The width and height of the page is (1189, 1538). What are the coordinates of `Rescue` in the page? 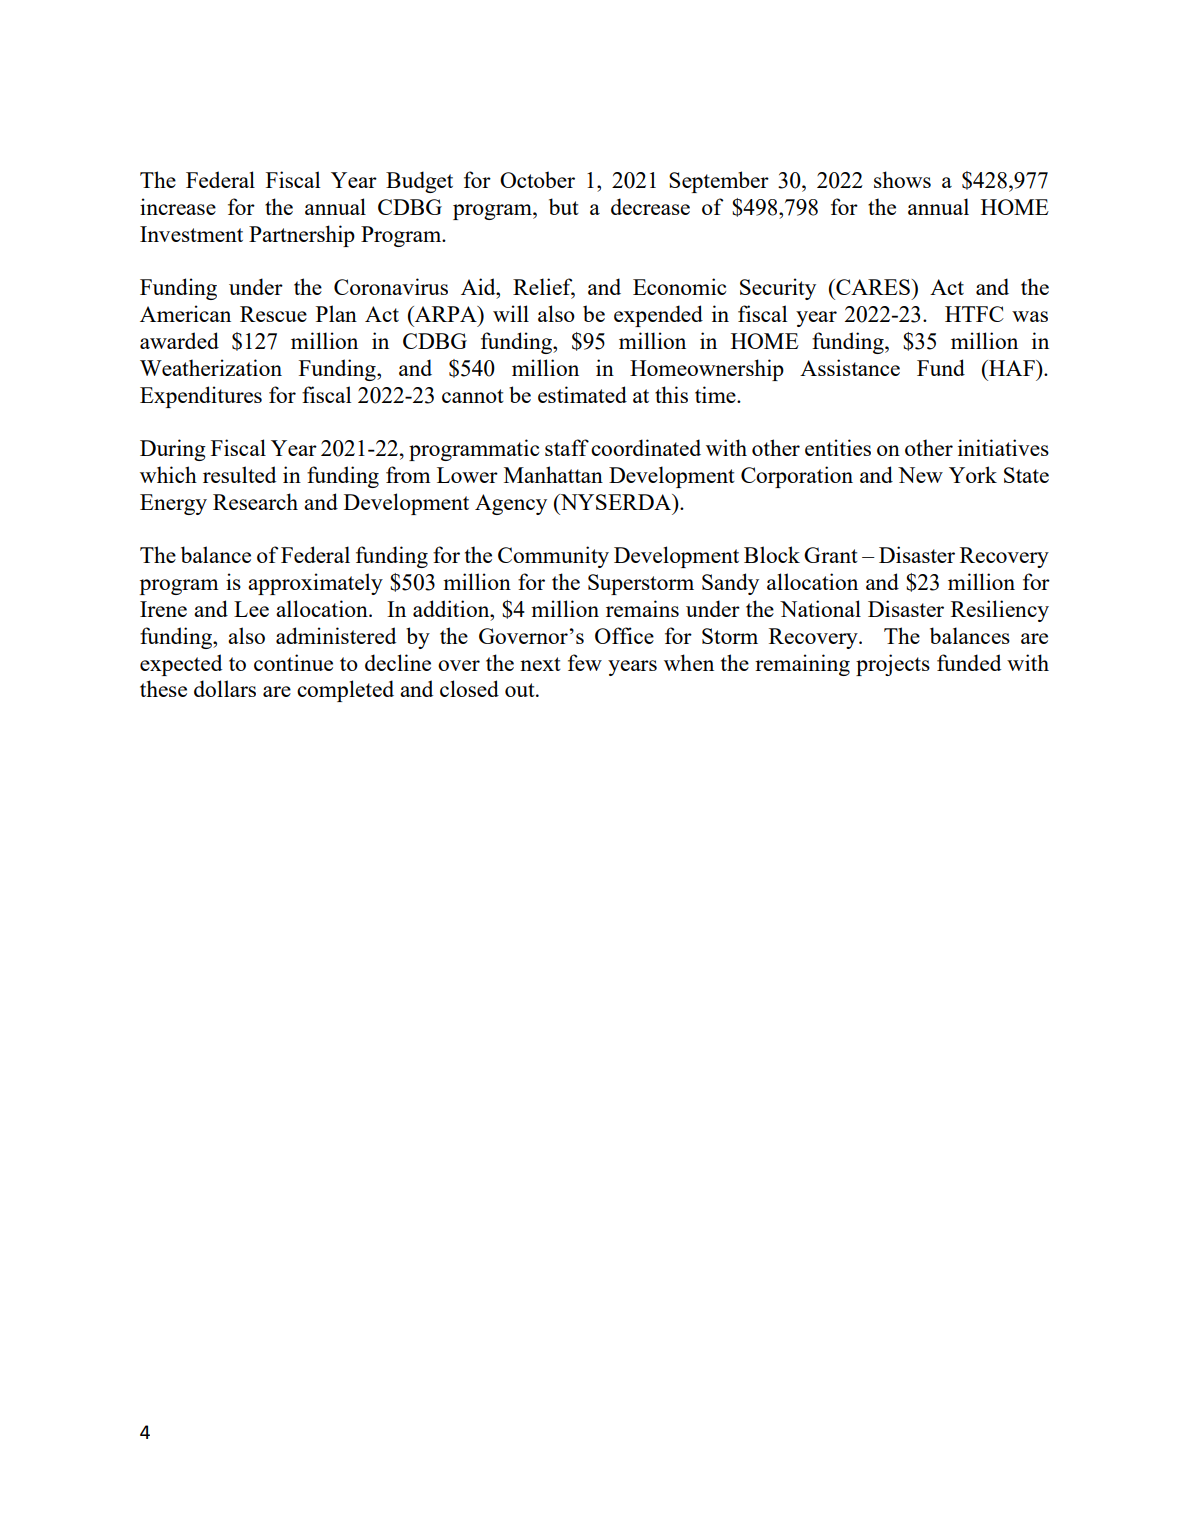 It's located at (273, 314).
